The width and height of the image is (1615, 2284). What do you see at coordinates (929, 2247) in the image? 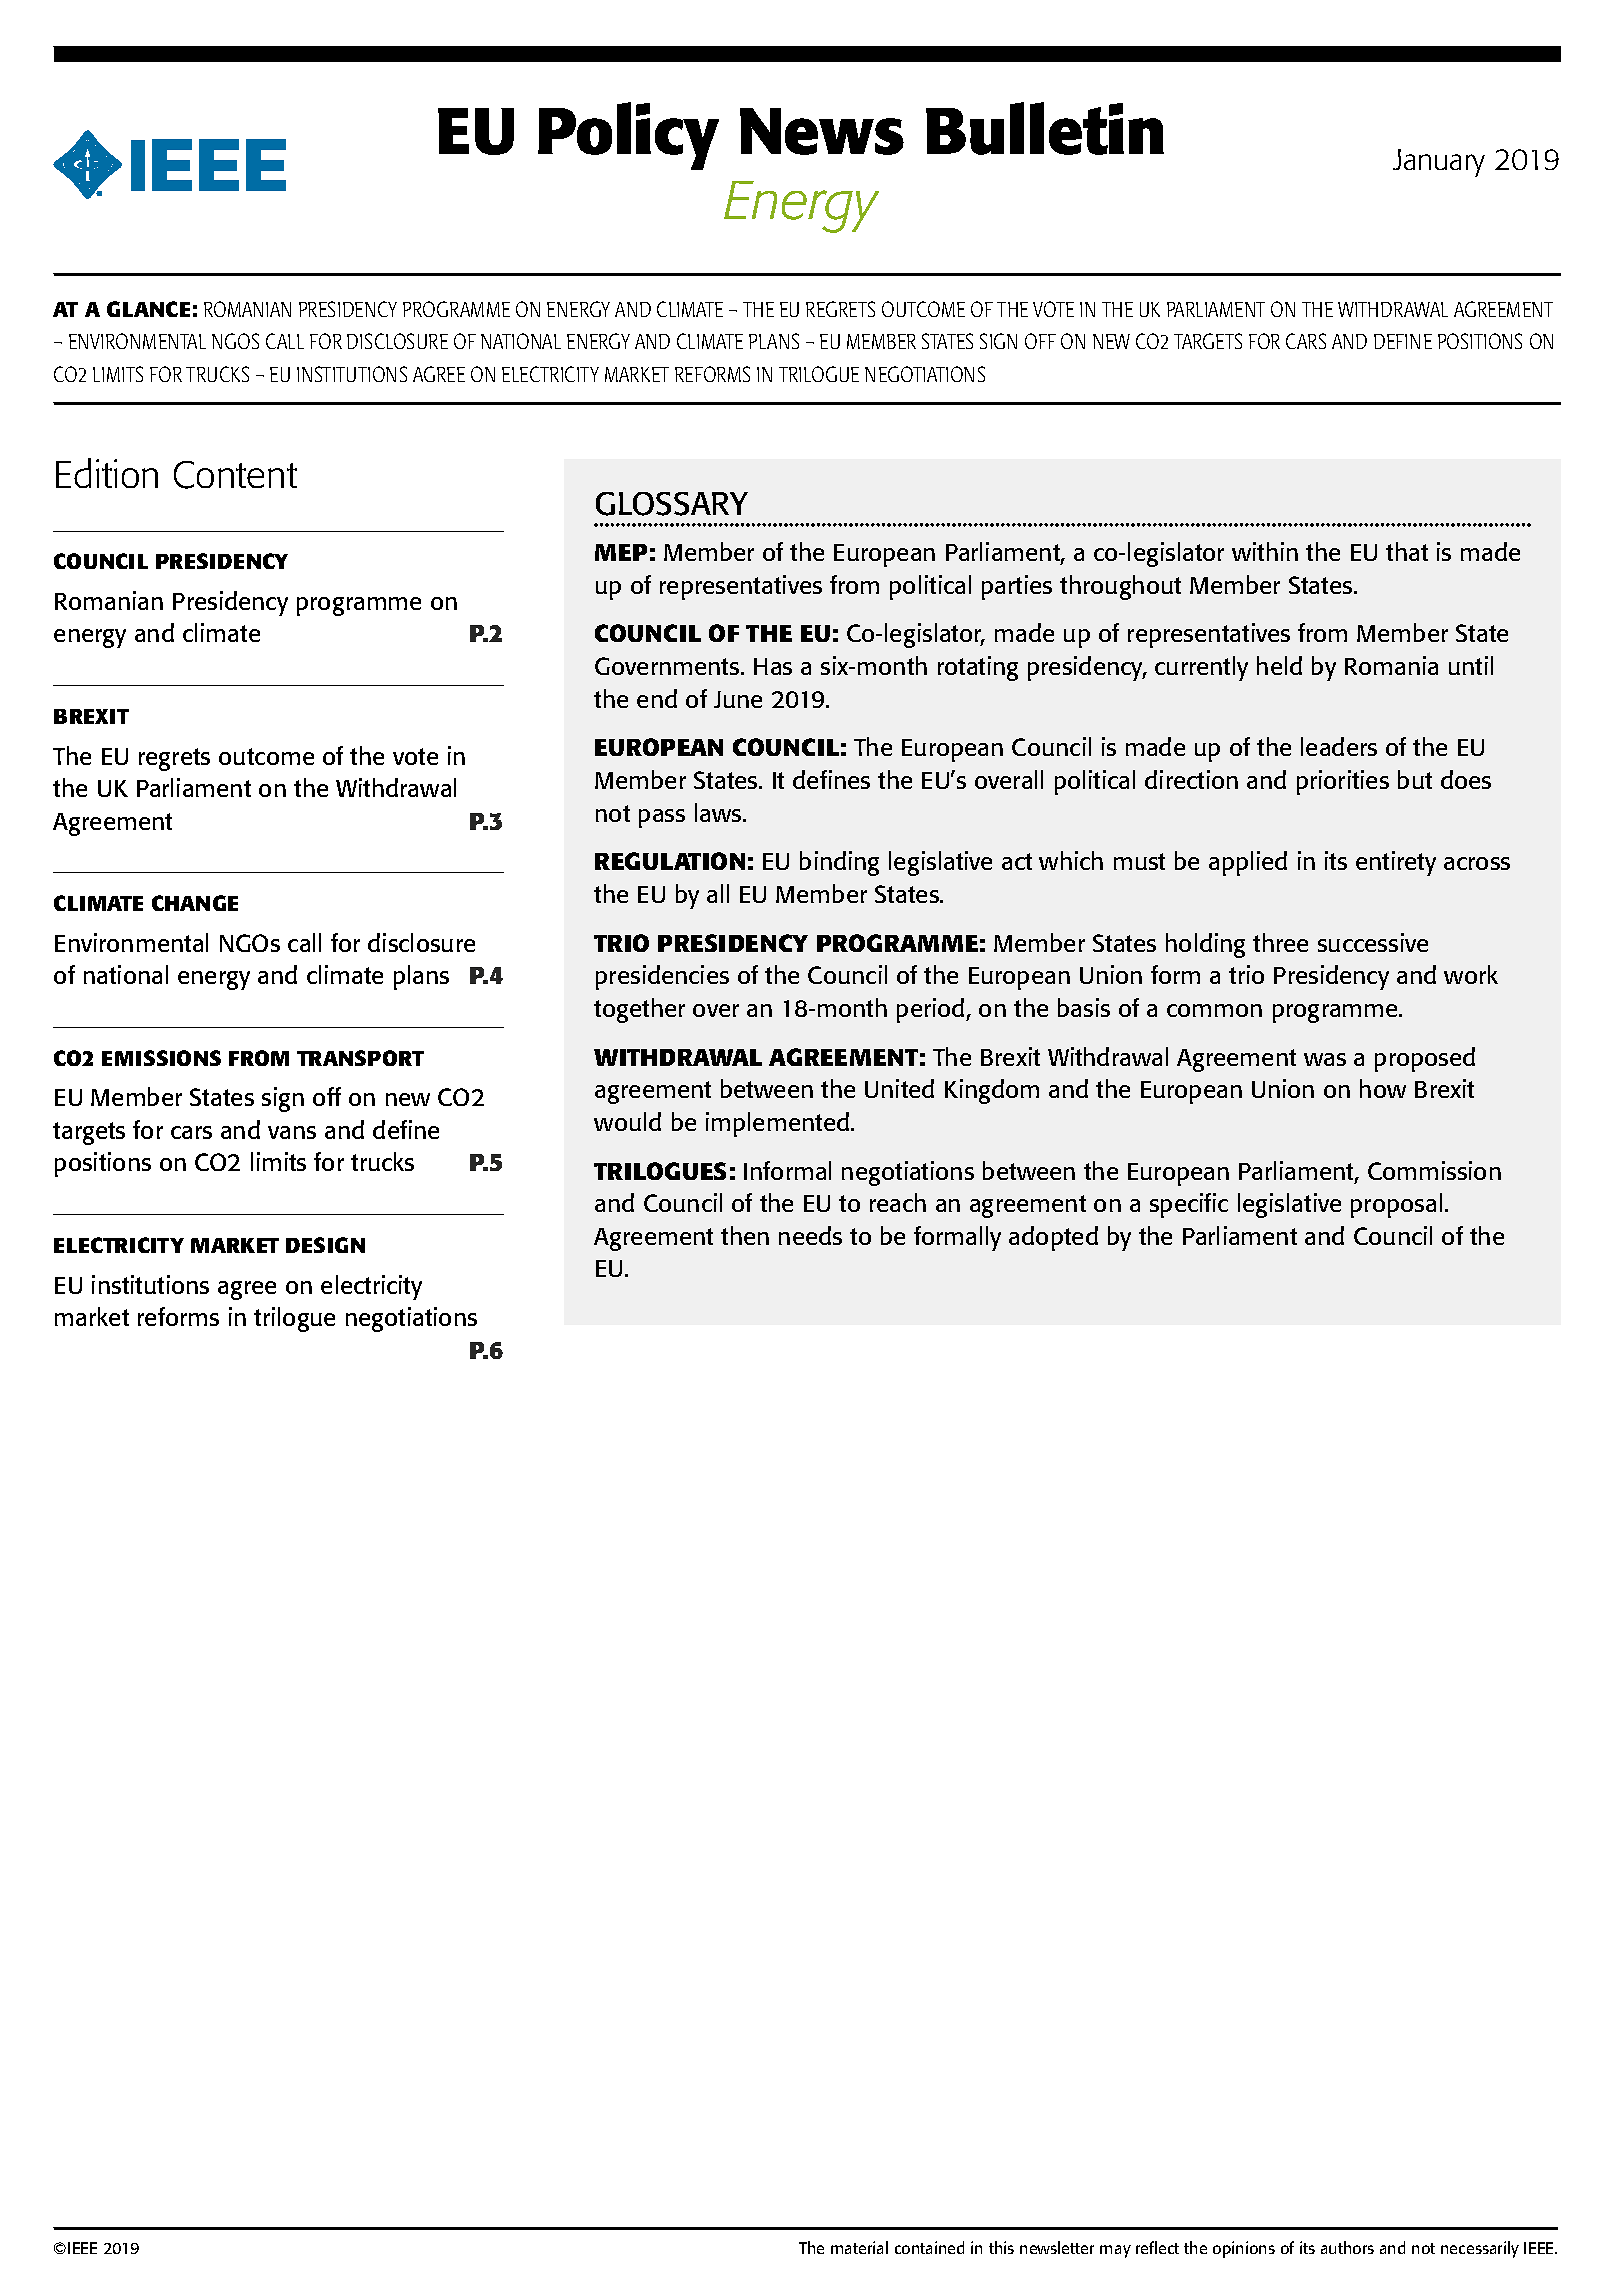
I see `contained` at bounding box center [929, 2247].
